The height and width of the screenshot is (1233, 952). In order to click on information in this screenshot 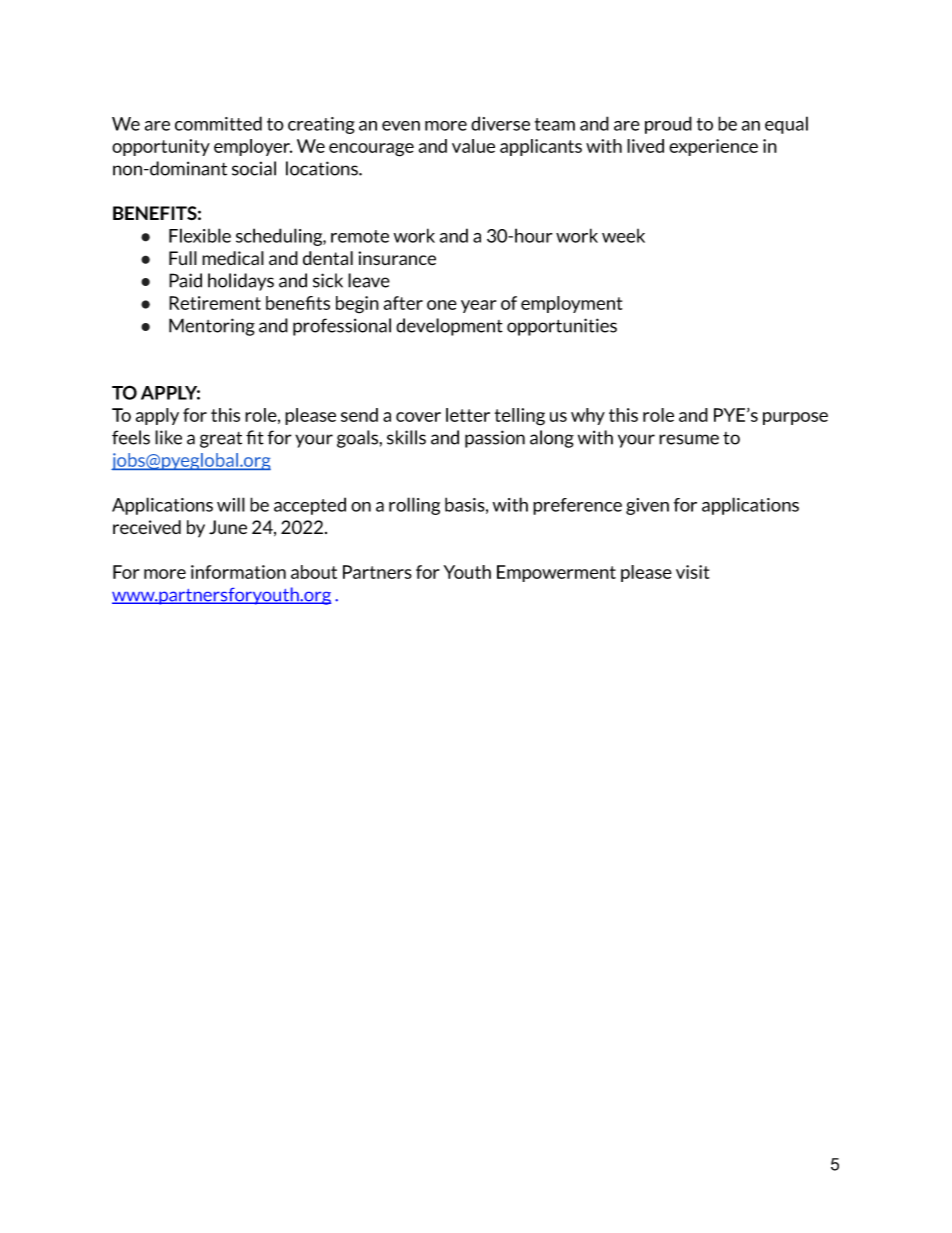, I will do `click(238, 572)`.
